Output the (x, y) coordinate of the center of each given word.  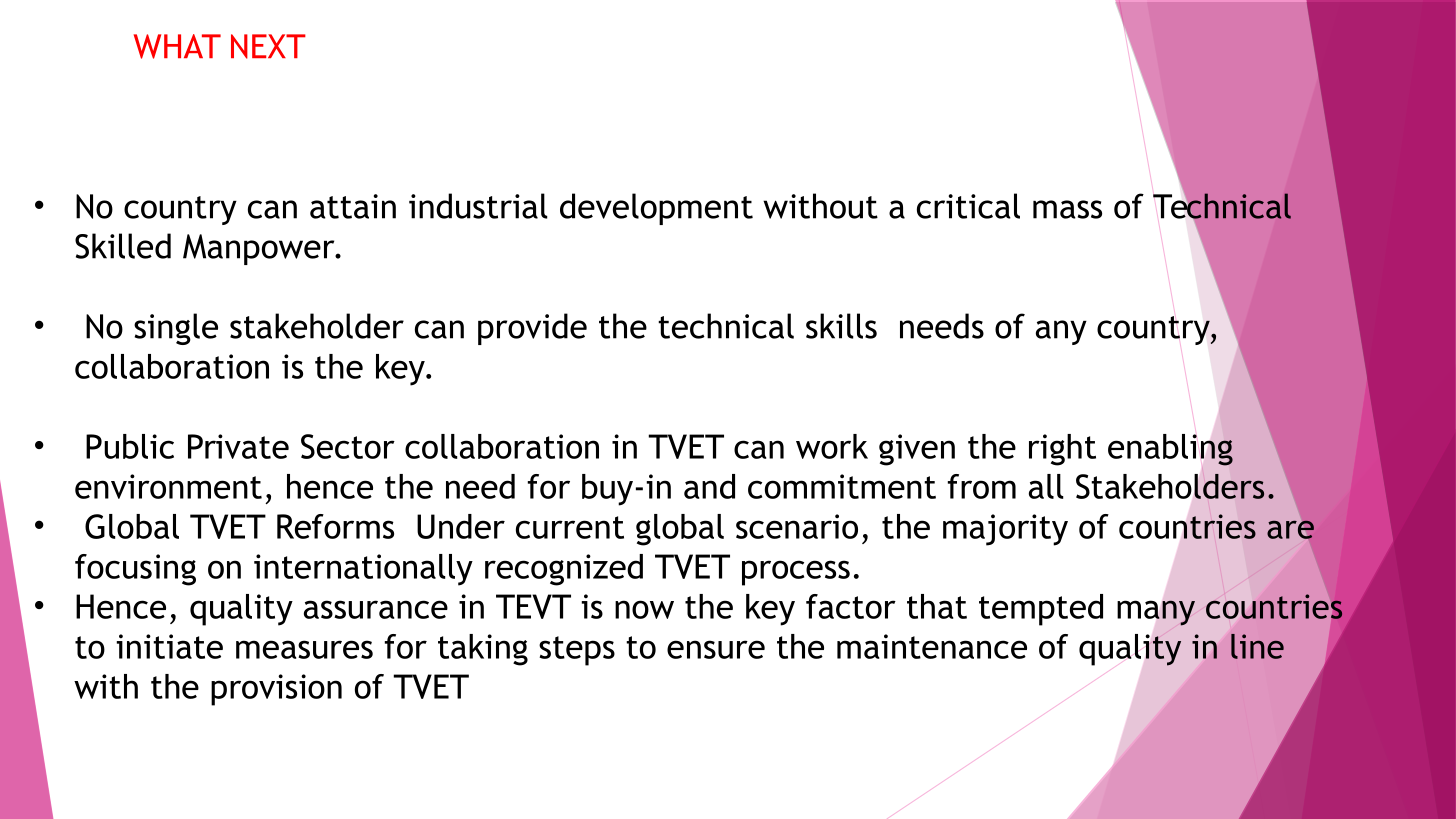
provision (276, 690)
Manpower (260, 249)
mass (1067, 209)
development (656, 209)
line (1257, 646)
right (1062, 450)
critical (968, 206)
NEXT (268, 46)
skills (841, 326)
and (709, 486)
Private (238, 446)
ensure (716, 649)
